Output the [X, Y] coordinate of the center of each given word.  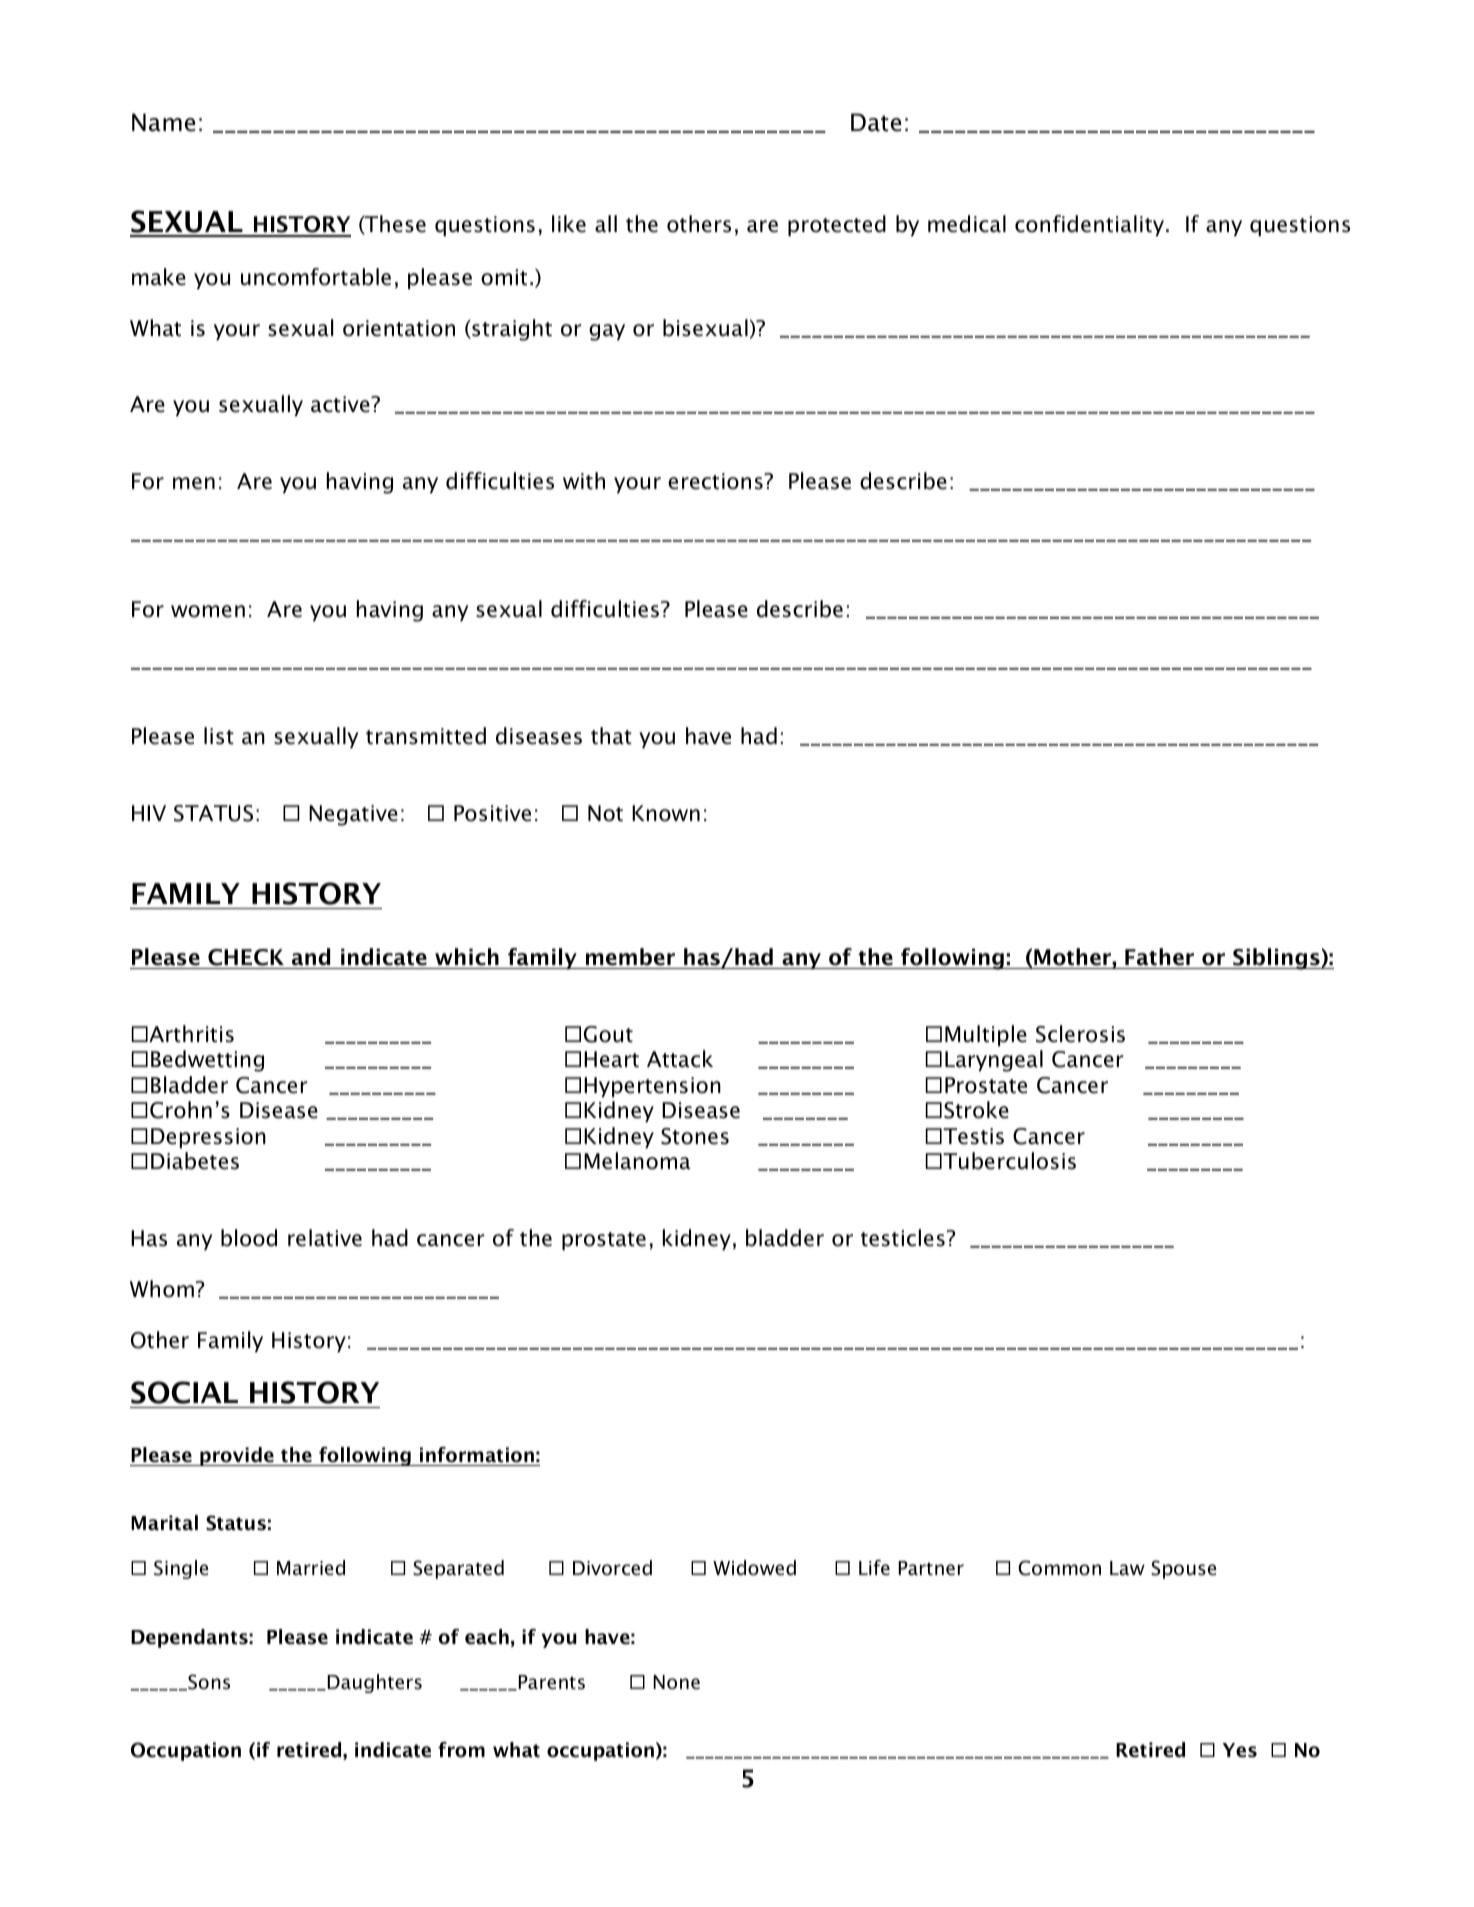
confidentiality [1091, 225]
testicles [903, 1238]
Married [311, 1568]
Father [1160, 958]
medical [967, 224]
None [676, 1682]
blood [249, 1238]
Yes [1240, 1750]
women [208, 611]
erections [716, 481]
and [311, 958]
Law [1127, 1568]
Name [164, 122]
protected [837, 225]
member [630, 958]
